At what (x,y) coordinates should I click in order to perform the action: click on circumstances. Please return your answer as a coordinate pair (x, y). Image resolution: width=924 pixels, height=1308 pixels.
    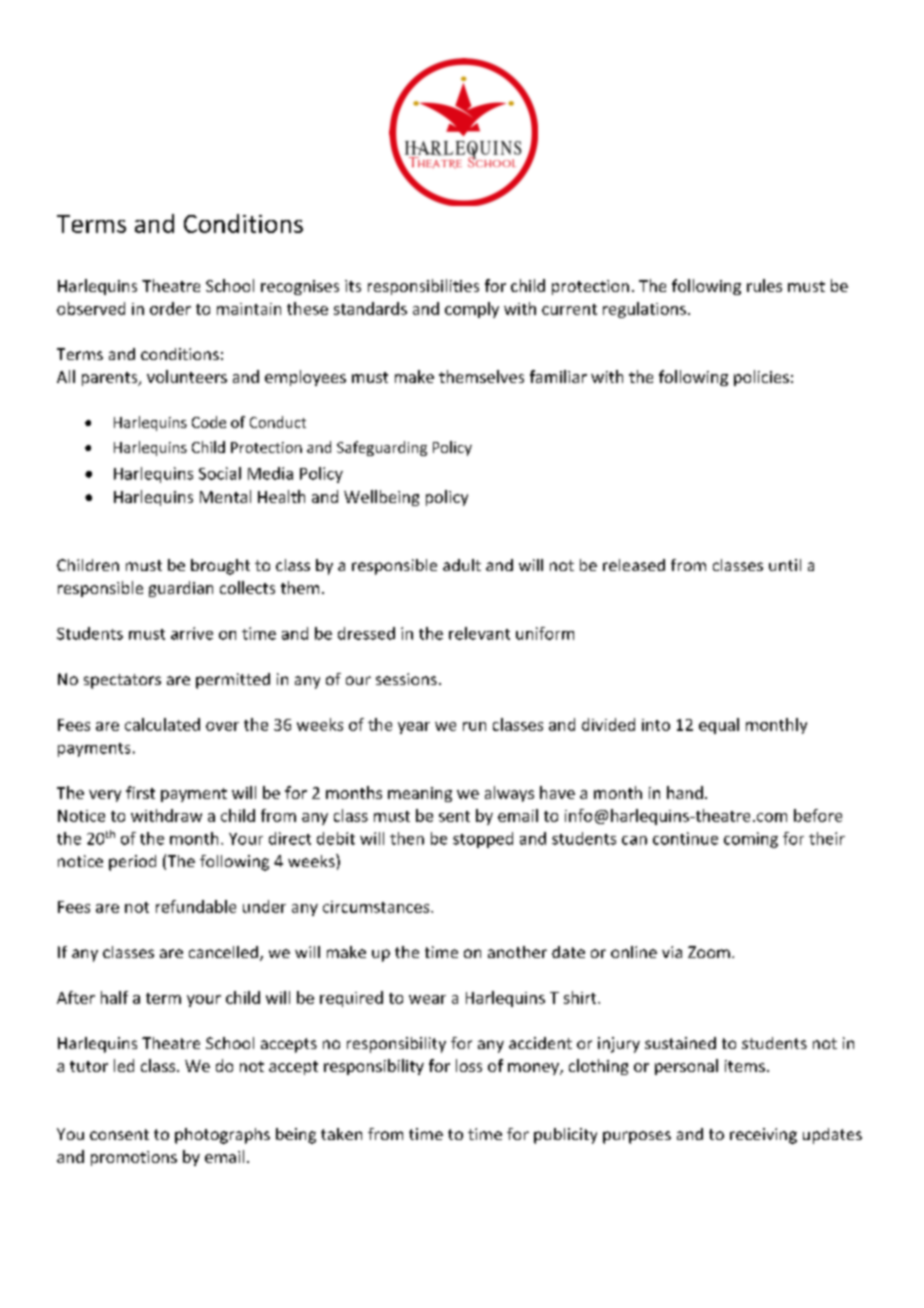
    Looking at the image, I should click on (377, 907).
